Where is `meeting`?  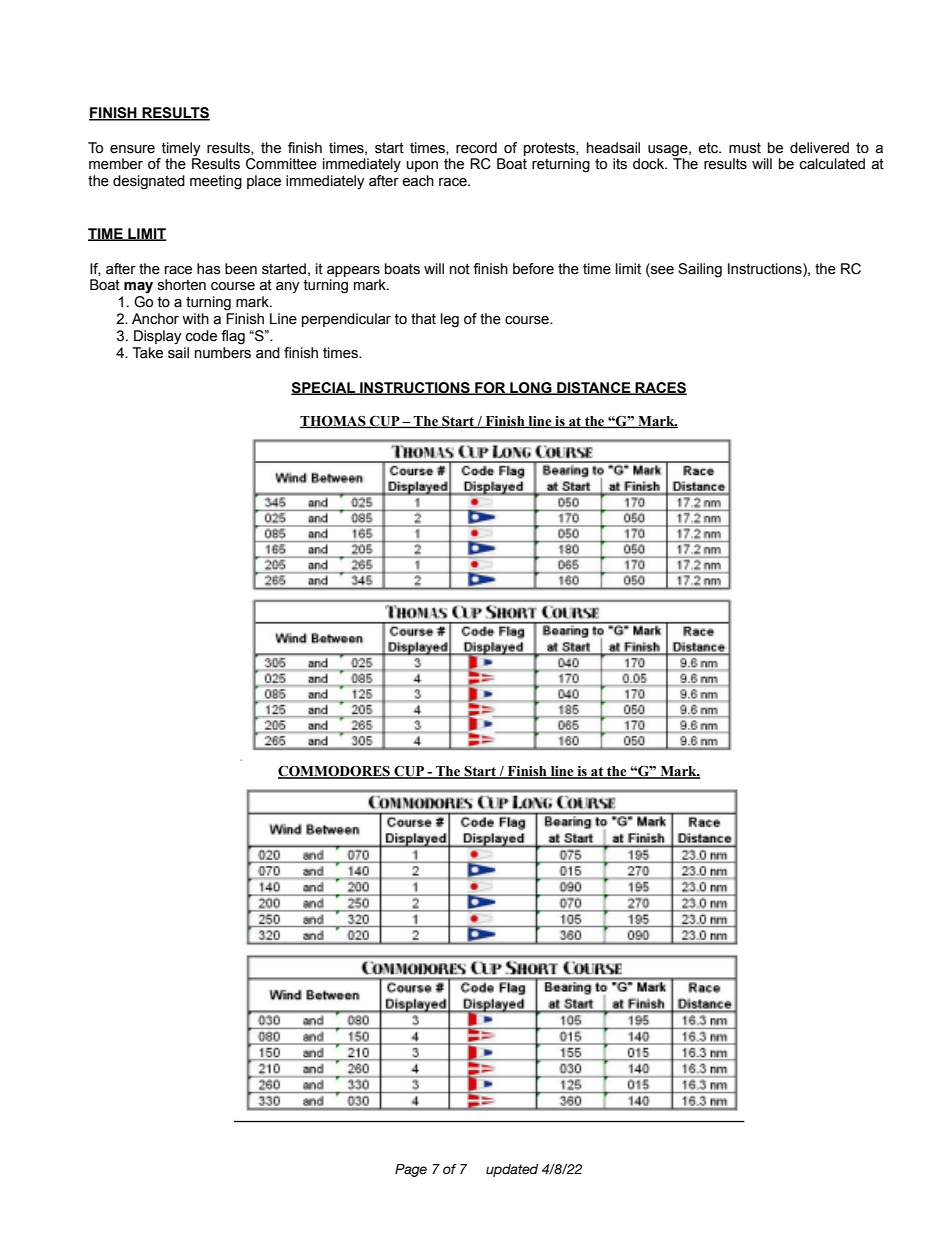 meeting is located at coordinates (216, 182).
